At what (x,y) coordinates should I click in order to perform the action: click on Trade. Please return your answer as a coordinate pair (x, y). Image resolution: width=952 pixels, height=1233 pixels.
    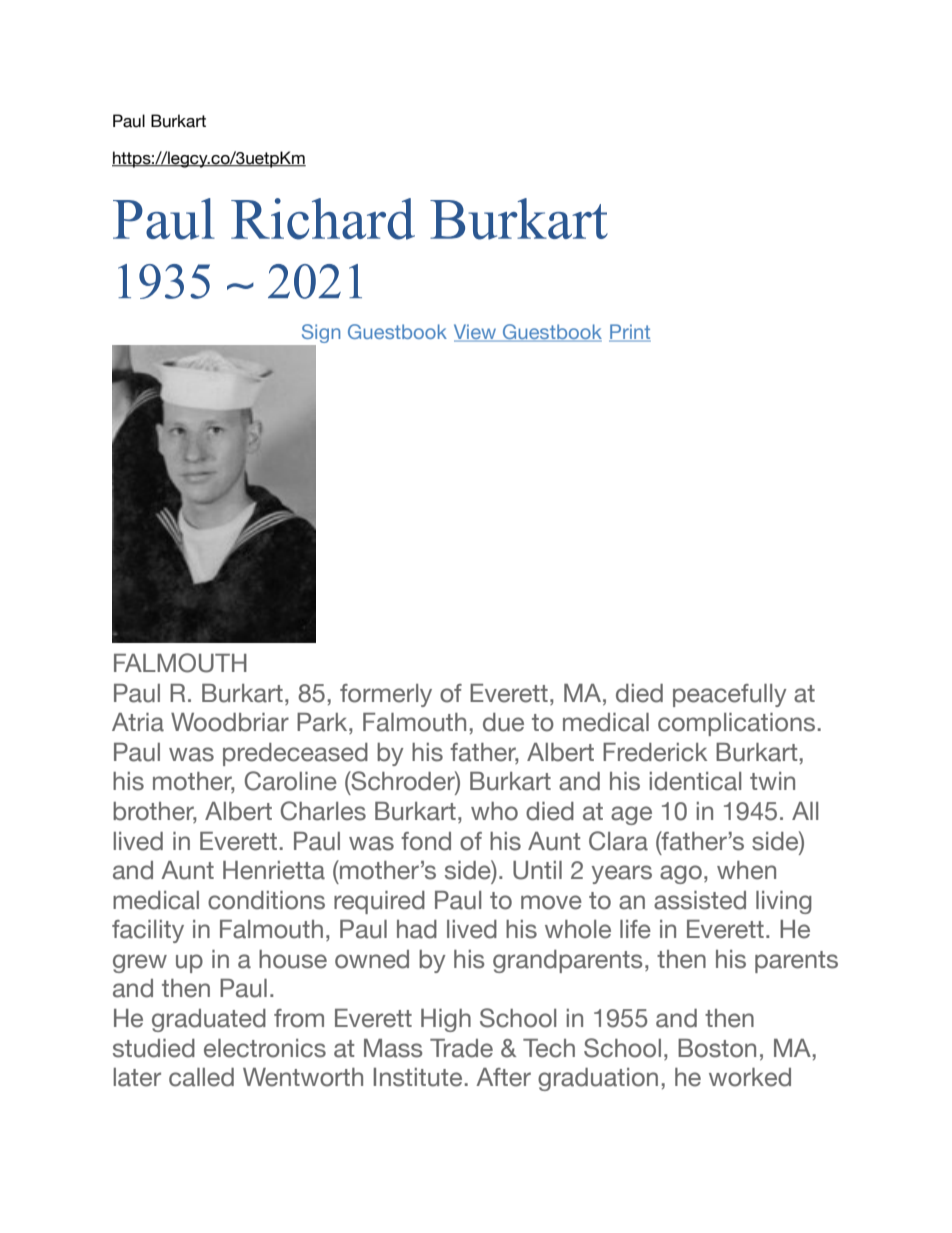
    Looking at the image, I should click on (461, 1048).
